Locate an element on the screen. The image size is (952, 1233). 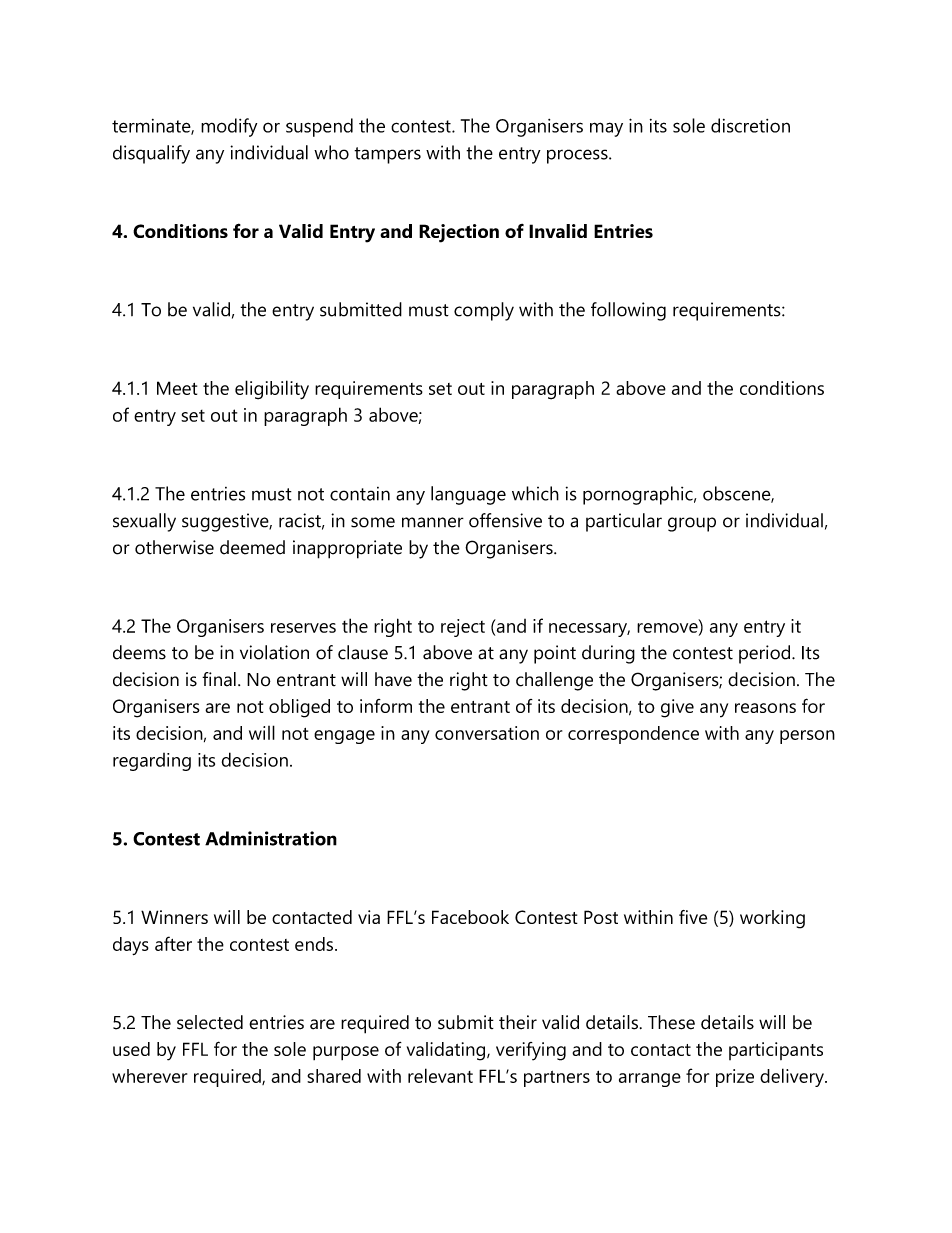
final is located at coordinates (219, 679).
